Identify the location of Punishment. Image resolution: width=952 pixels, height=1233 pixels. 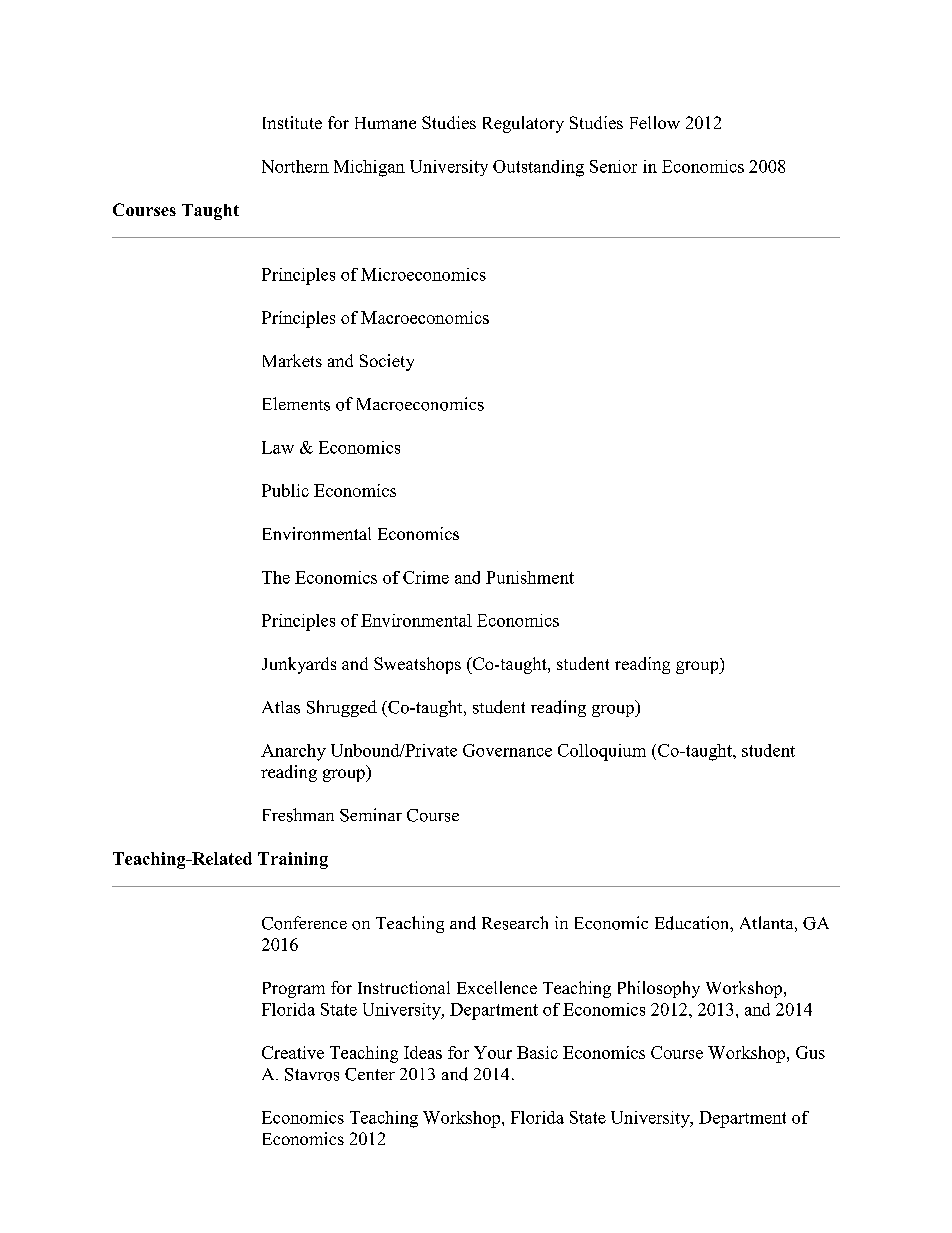
(530, 577).
